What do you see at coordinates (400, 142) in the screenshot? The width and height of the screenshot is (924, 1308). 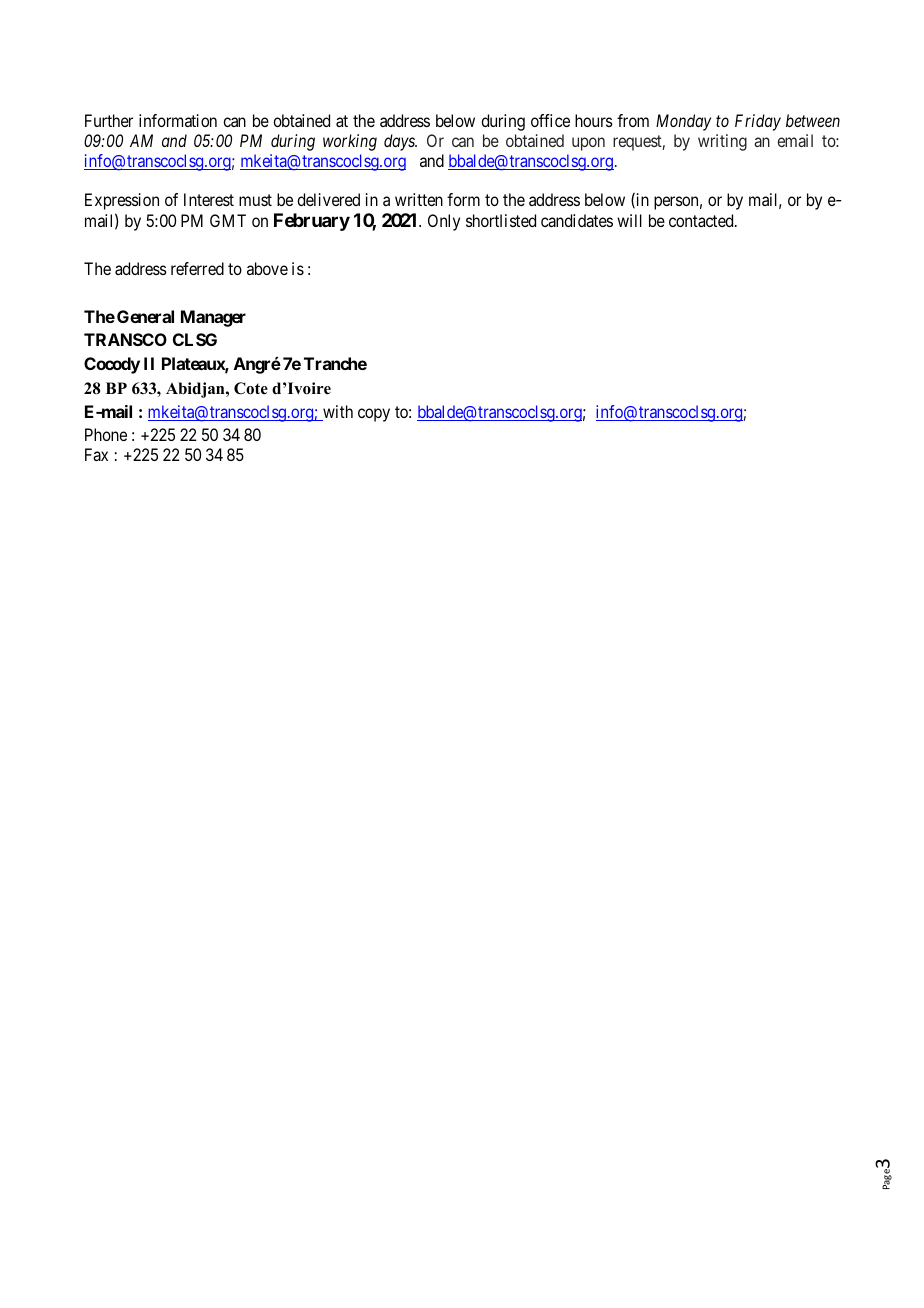 I see `days` at bounding box center [400, 142].
